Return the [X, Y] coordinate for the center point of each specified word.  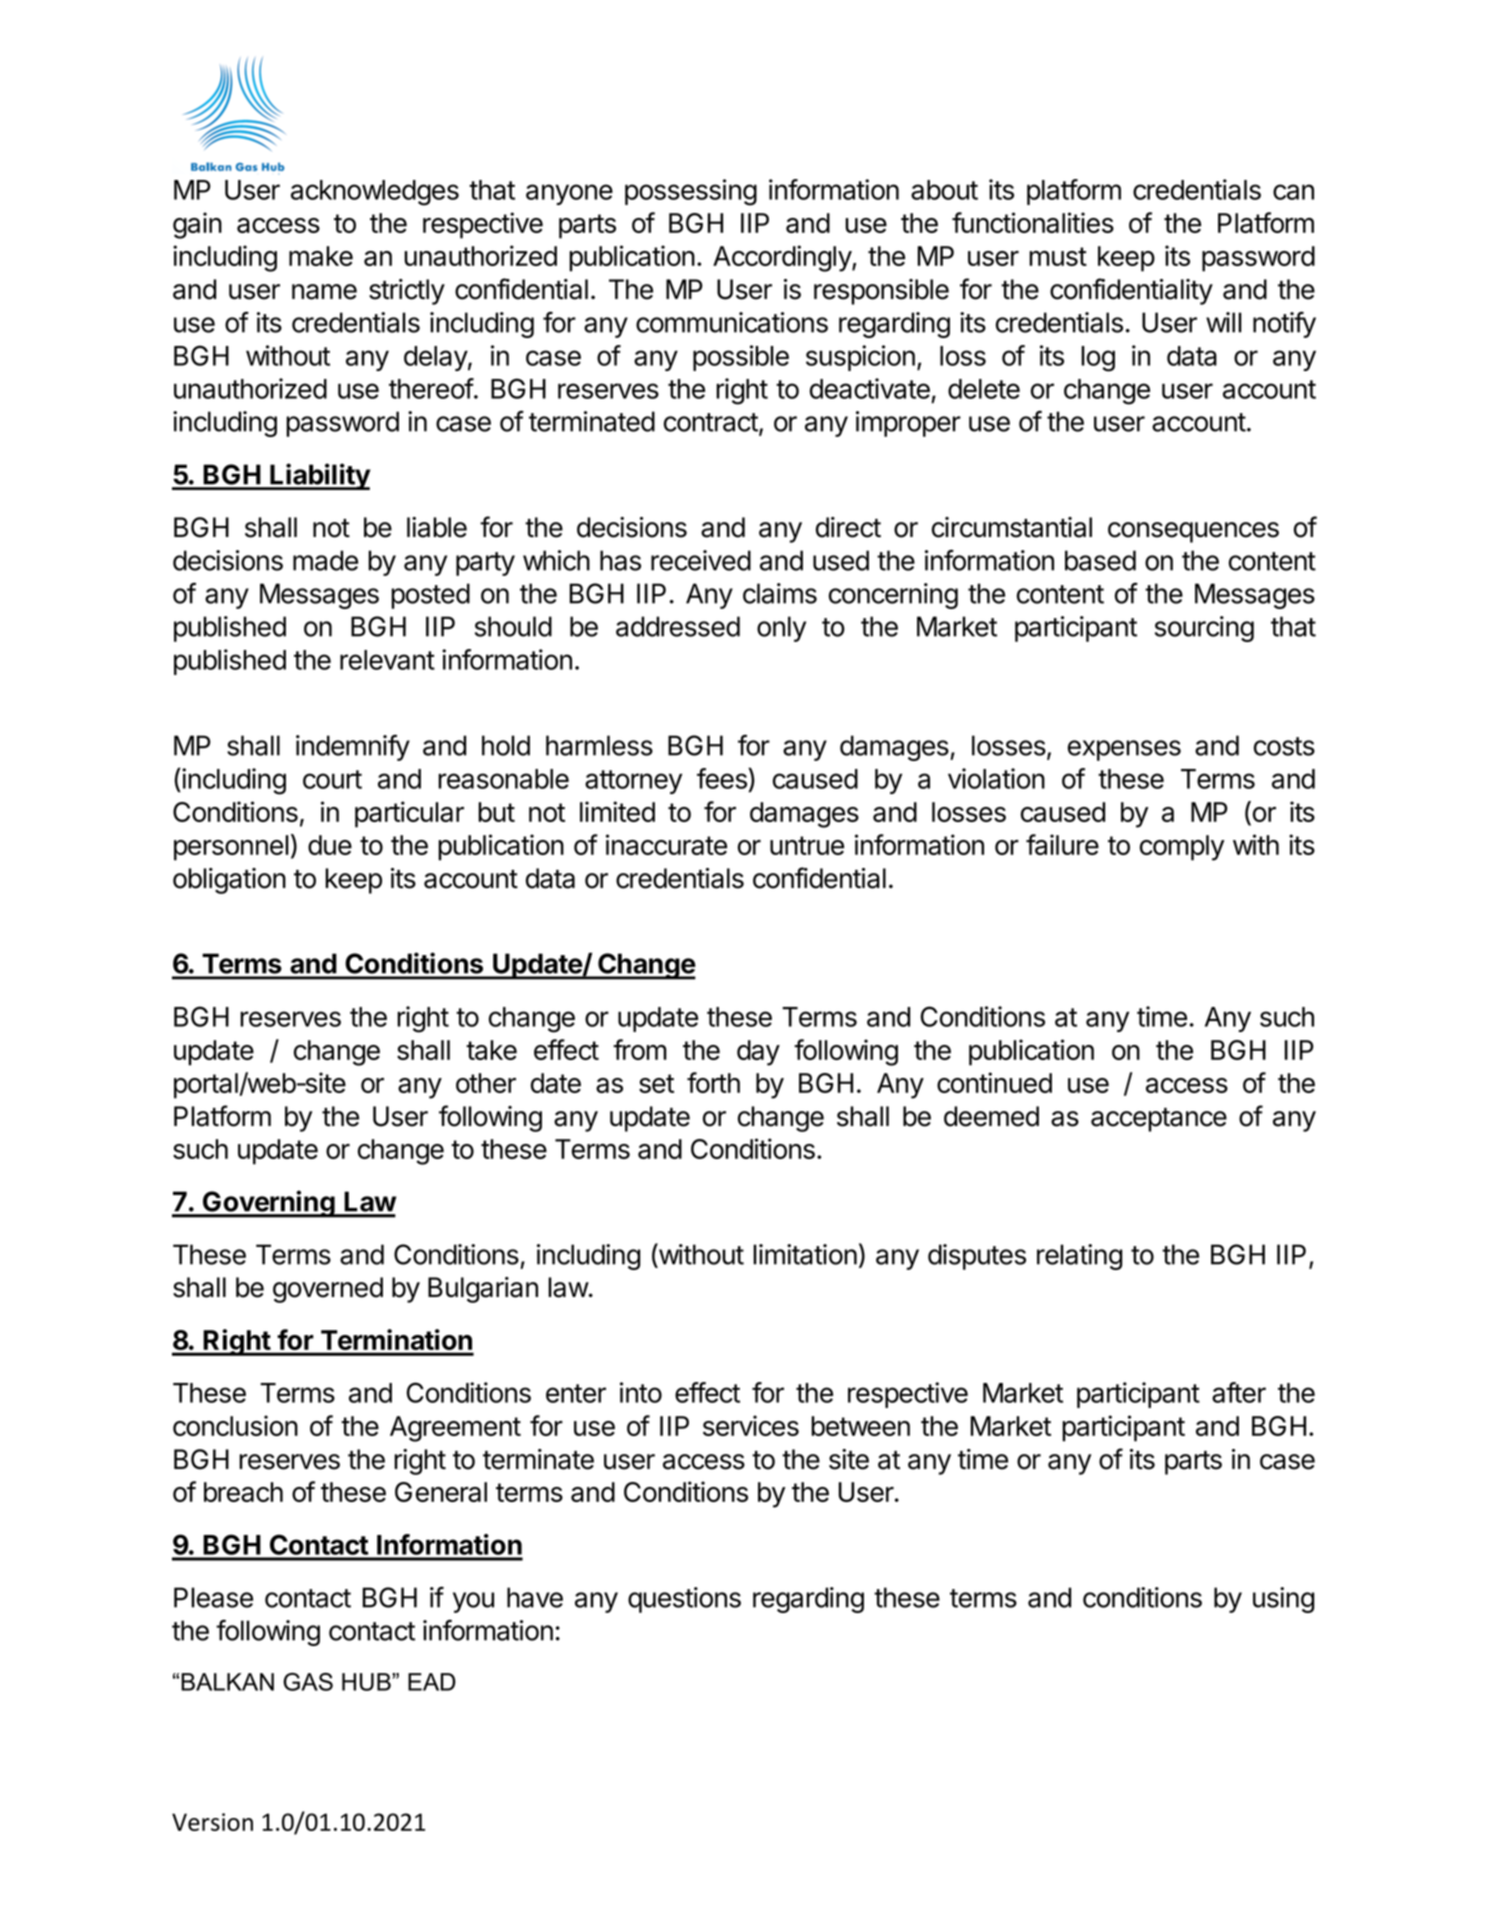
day [758, 1053]
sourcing [1204, 629]
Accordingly [783, 258]
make [321, 256]
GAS [308, 1682]
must [1058, 256]
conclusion [235, 1425]
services [751, 1425]
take [491, 1050]
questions [684, 1600]
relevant [387, 660]
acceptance [1159, 1120]
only [781, 629]
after [1239, 1392]
